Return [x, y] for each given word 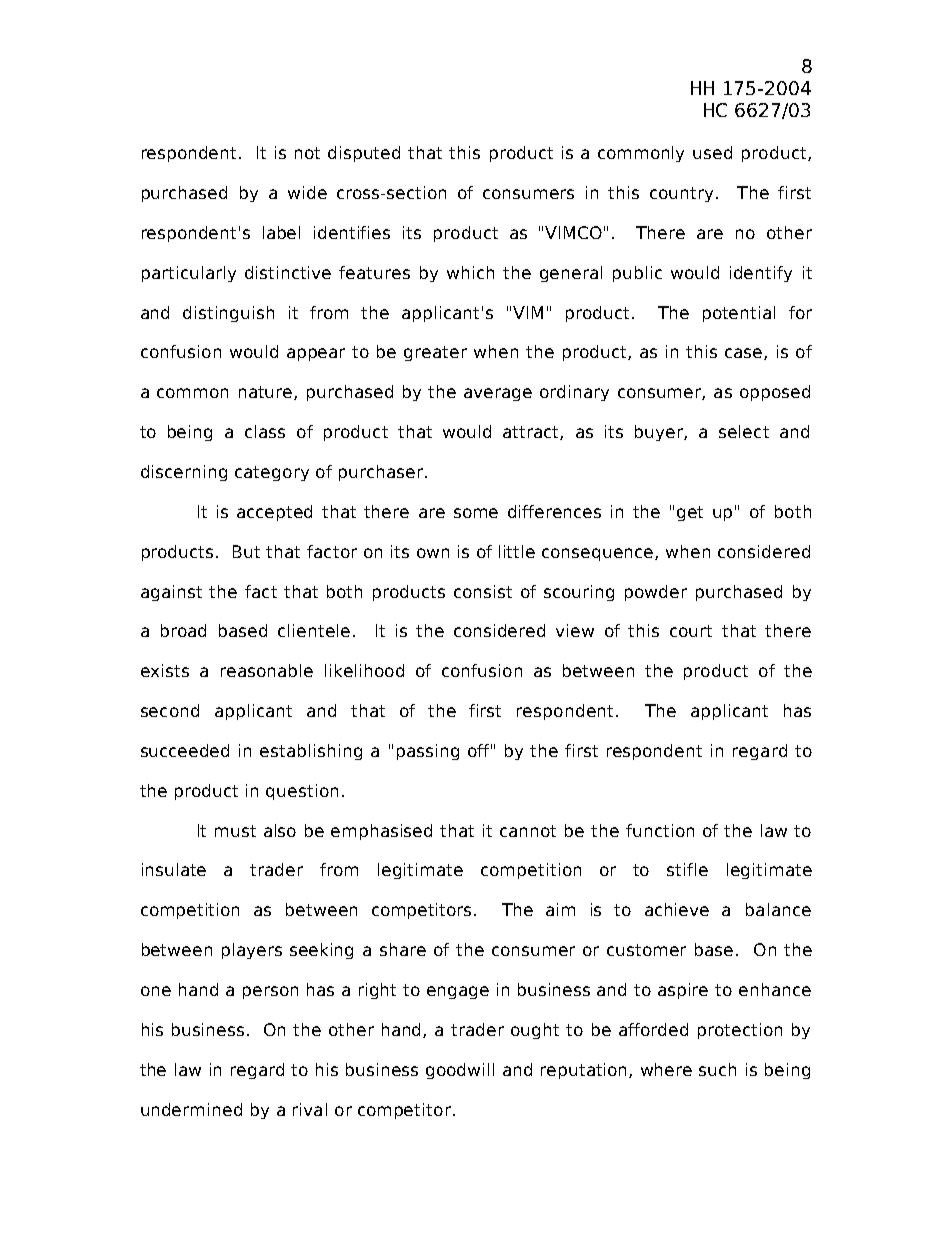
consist [483, 591]
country [683, 194]
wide [307, 192]
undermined [191, 1109]
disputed [364, 154]
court [691, 631]
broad [183, 630]
